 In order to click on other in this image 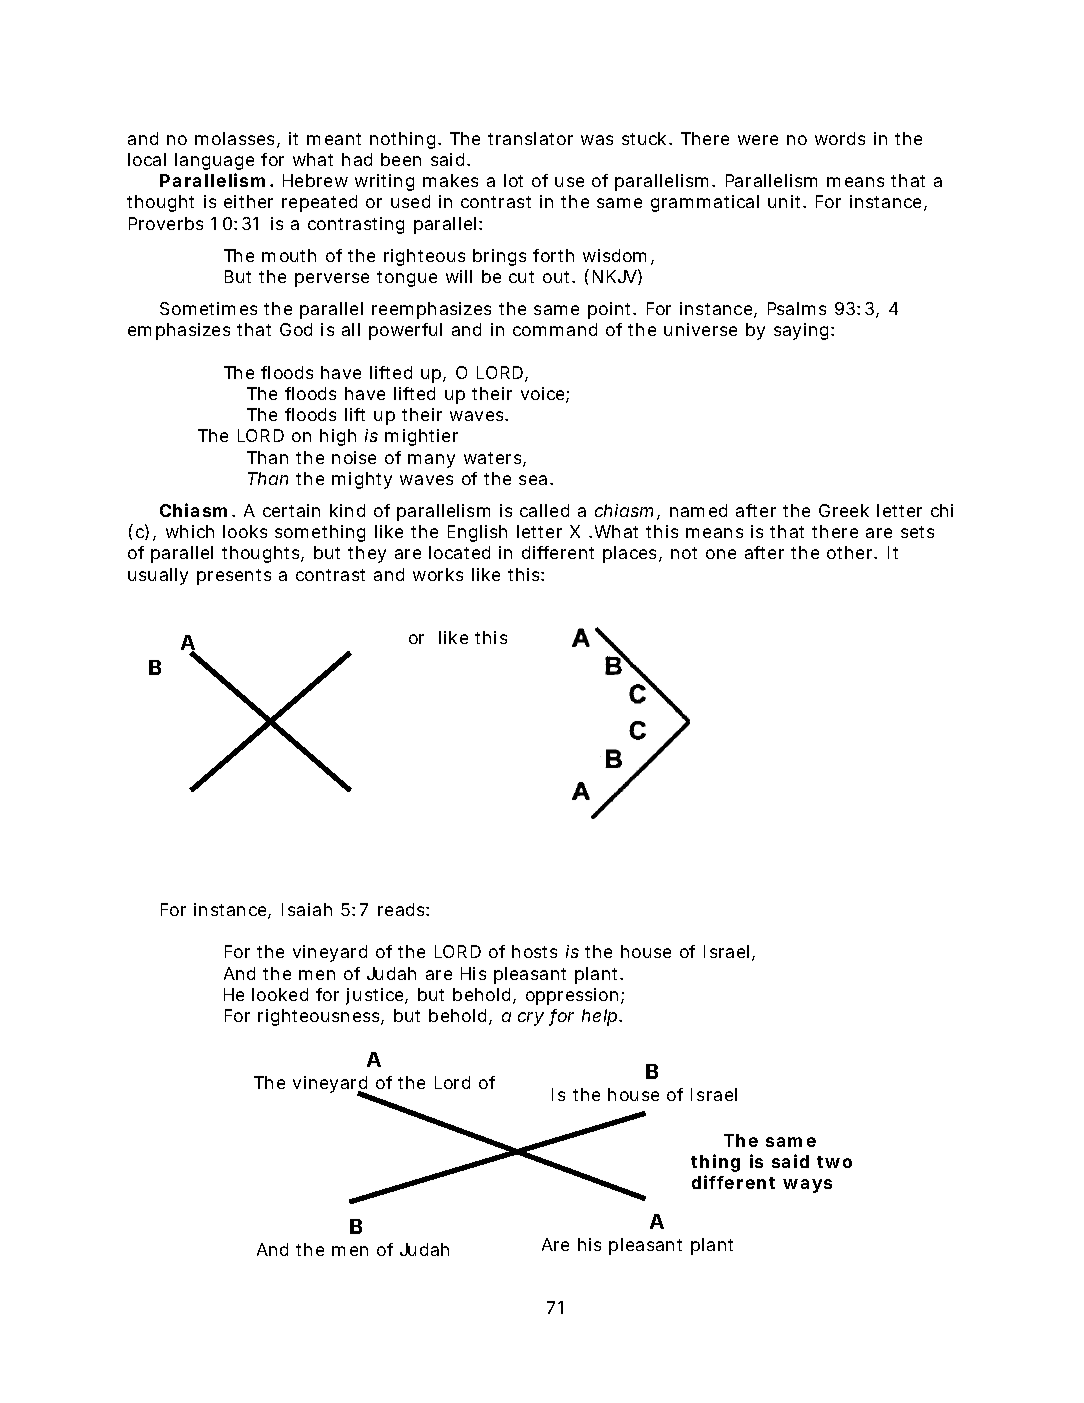, I will do `click(851, 552)`.
